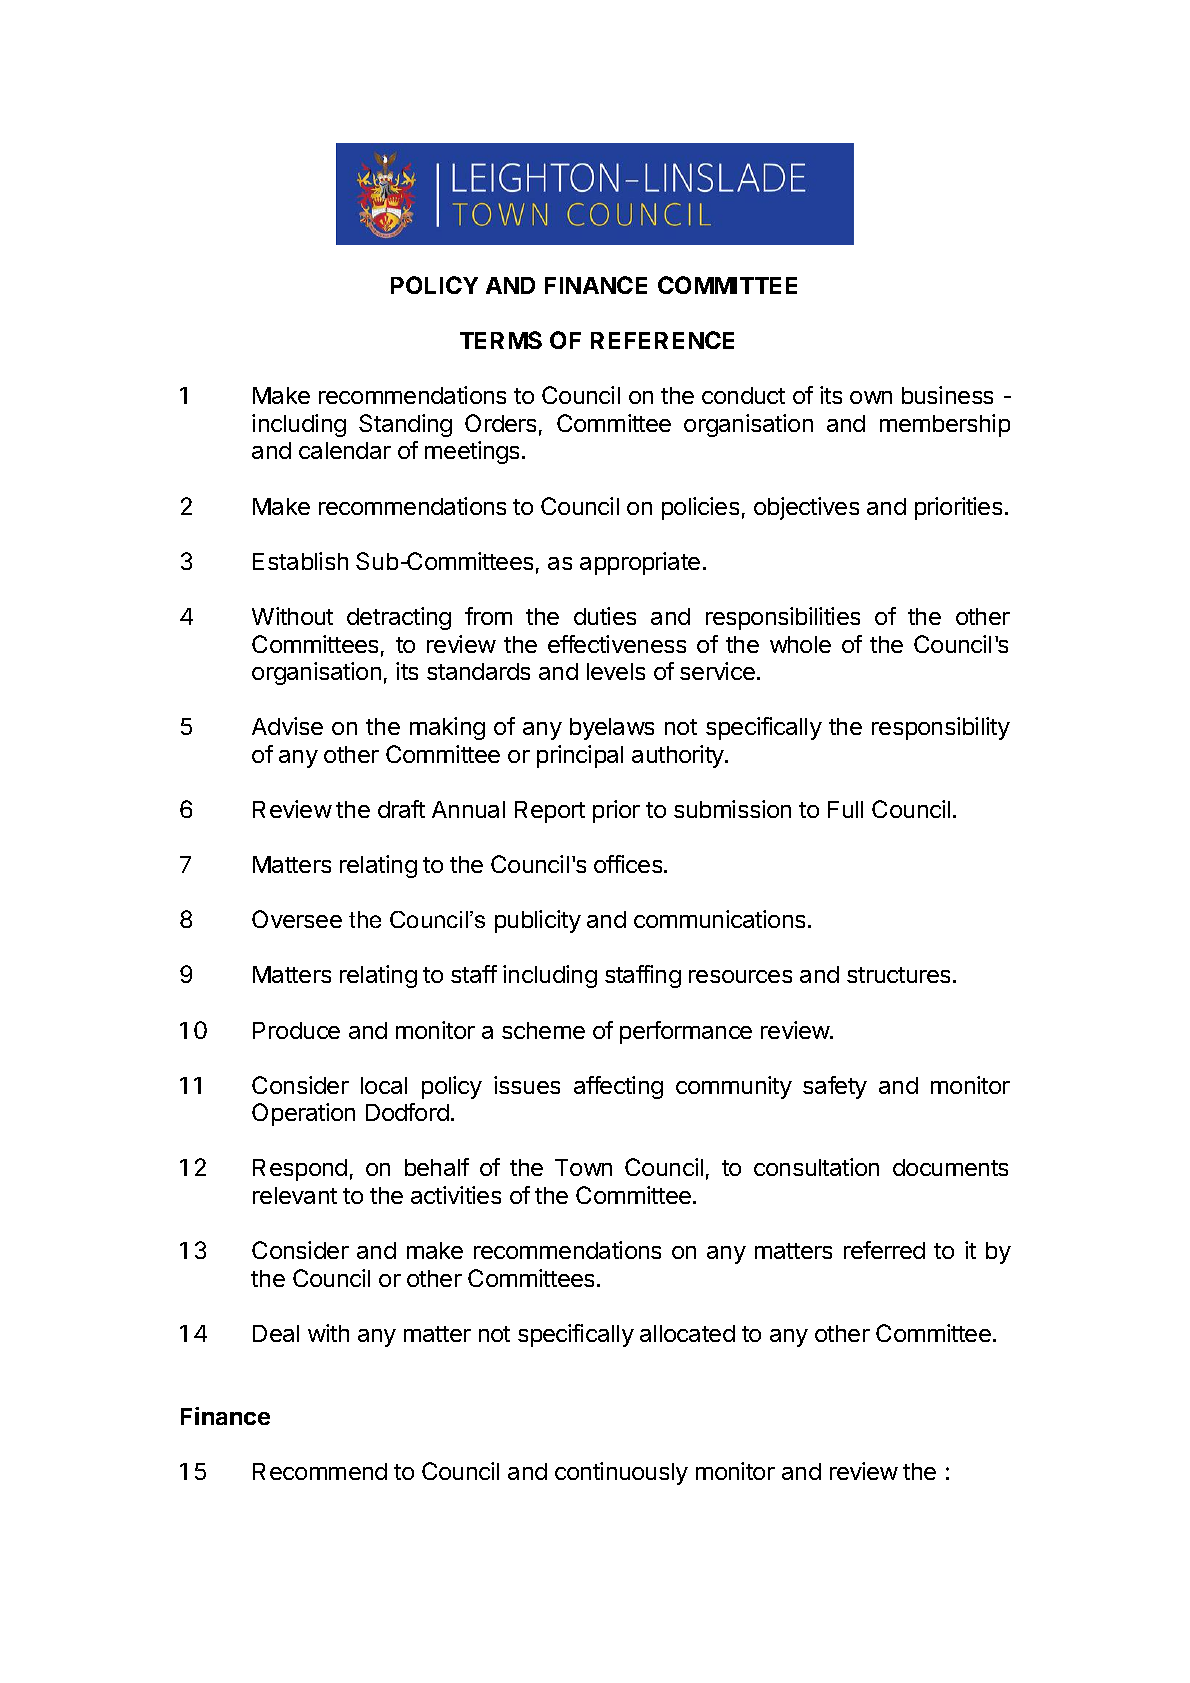 This image has height=1683, width=1190. What do you see at coordinates (816, 1167) in the image?
I see `consultation` at bounding box center [816, 1167].
